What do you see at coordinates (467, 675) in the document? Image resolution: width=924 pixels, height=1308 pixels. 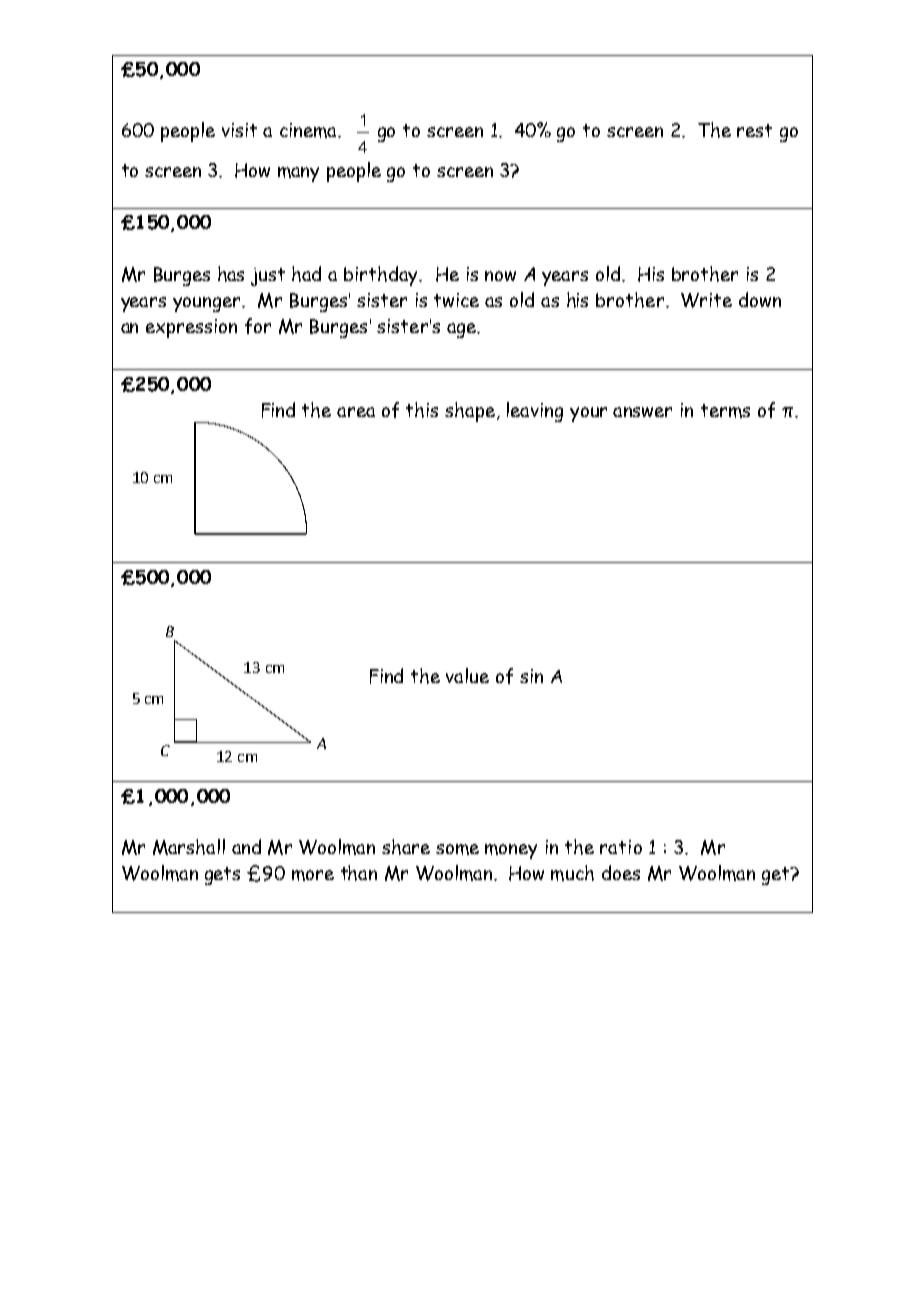 I see `value` at bounding box center [467, 675].
